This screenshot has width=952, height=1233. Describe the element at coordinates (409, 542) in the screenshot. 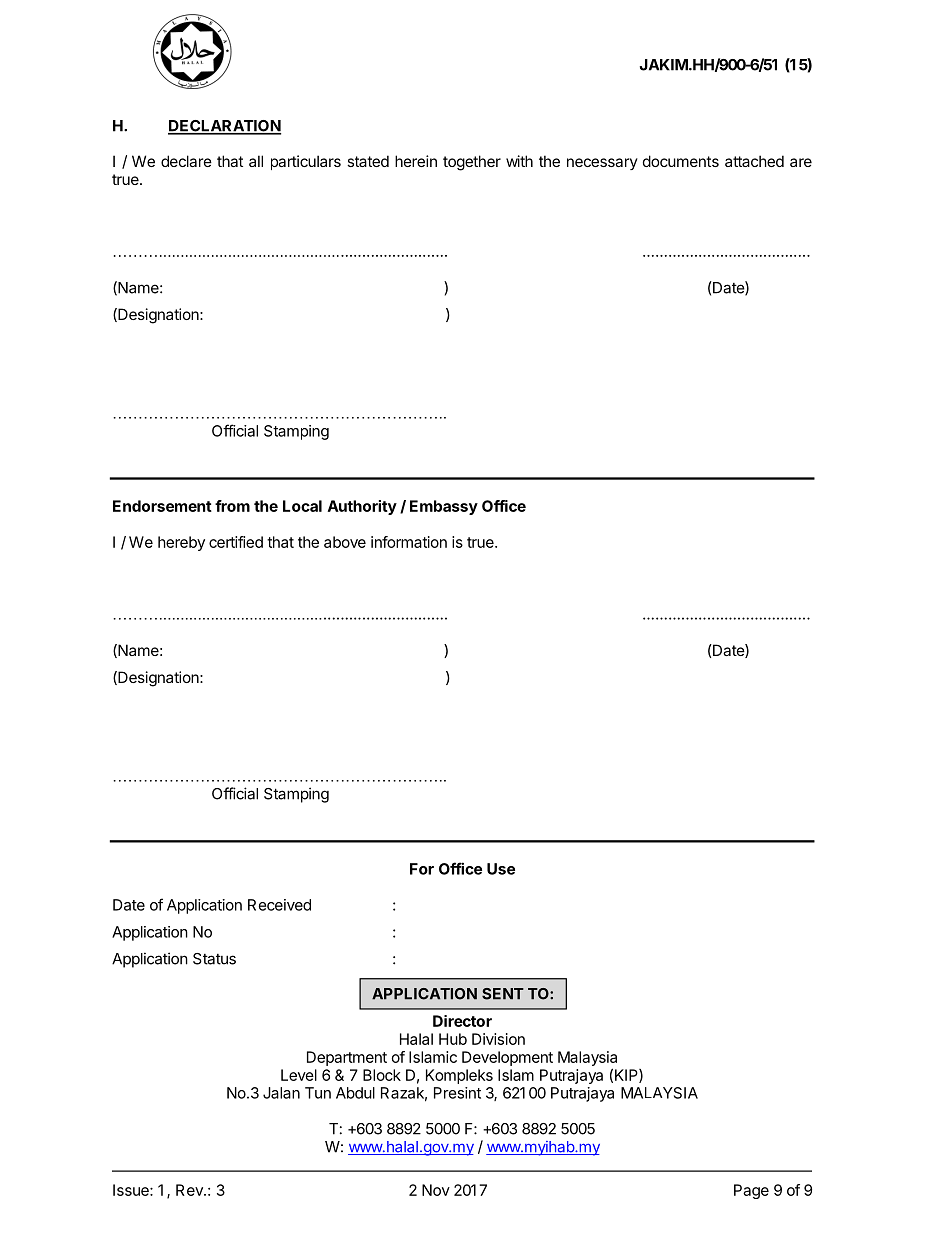

I see `information` at that location.
